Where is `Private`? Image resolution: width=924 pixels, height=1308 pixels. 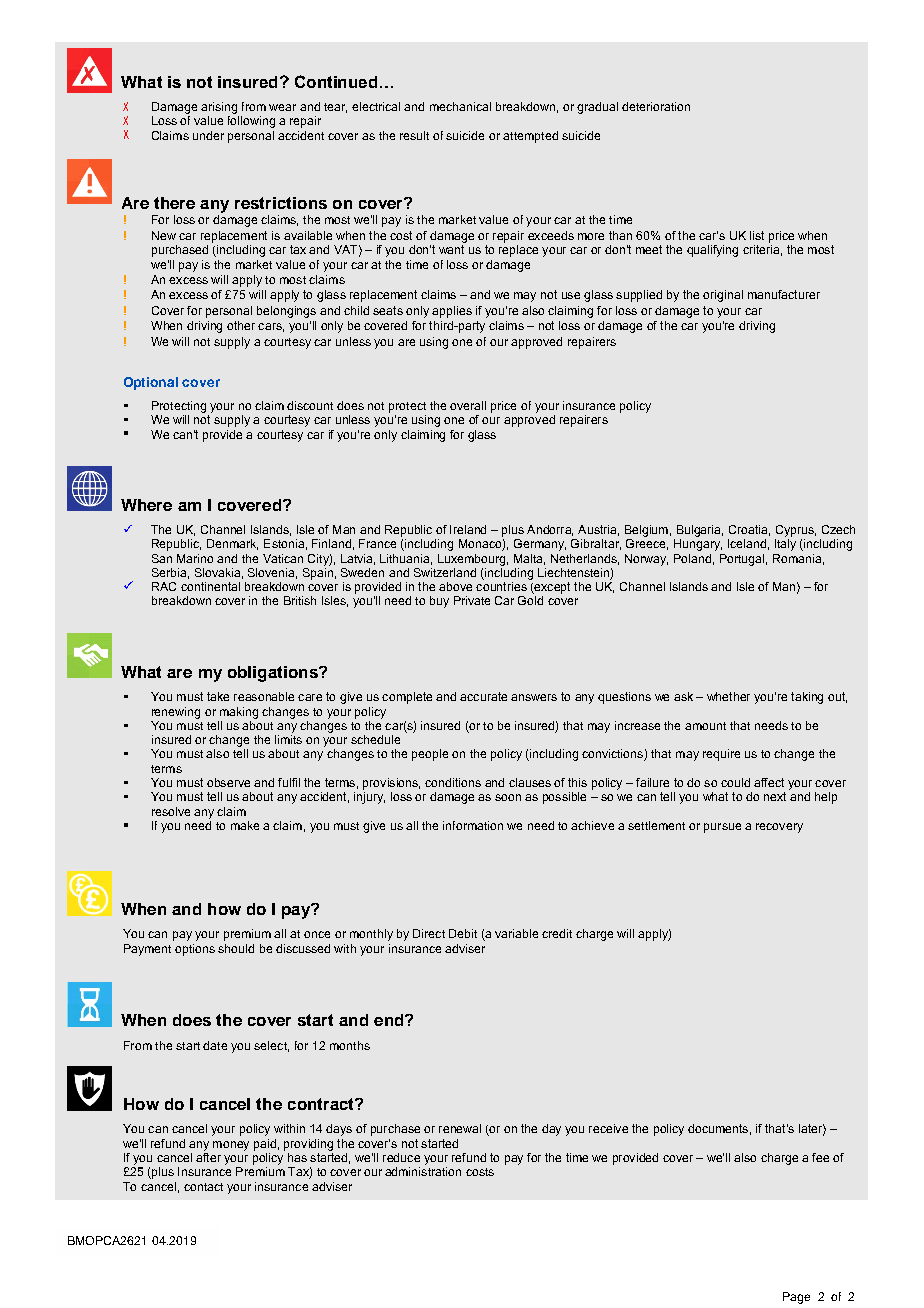 Private is located at coordinates (472, 600).
